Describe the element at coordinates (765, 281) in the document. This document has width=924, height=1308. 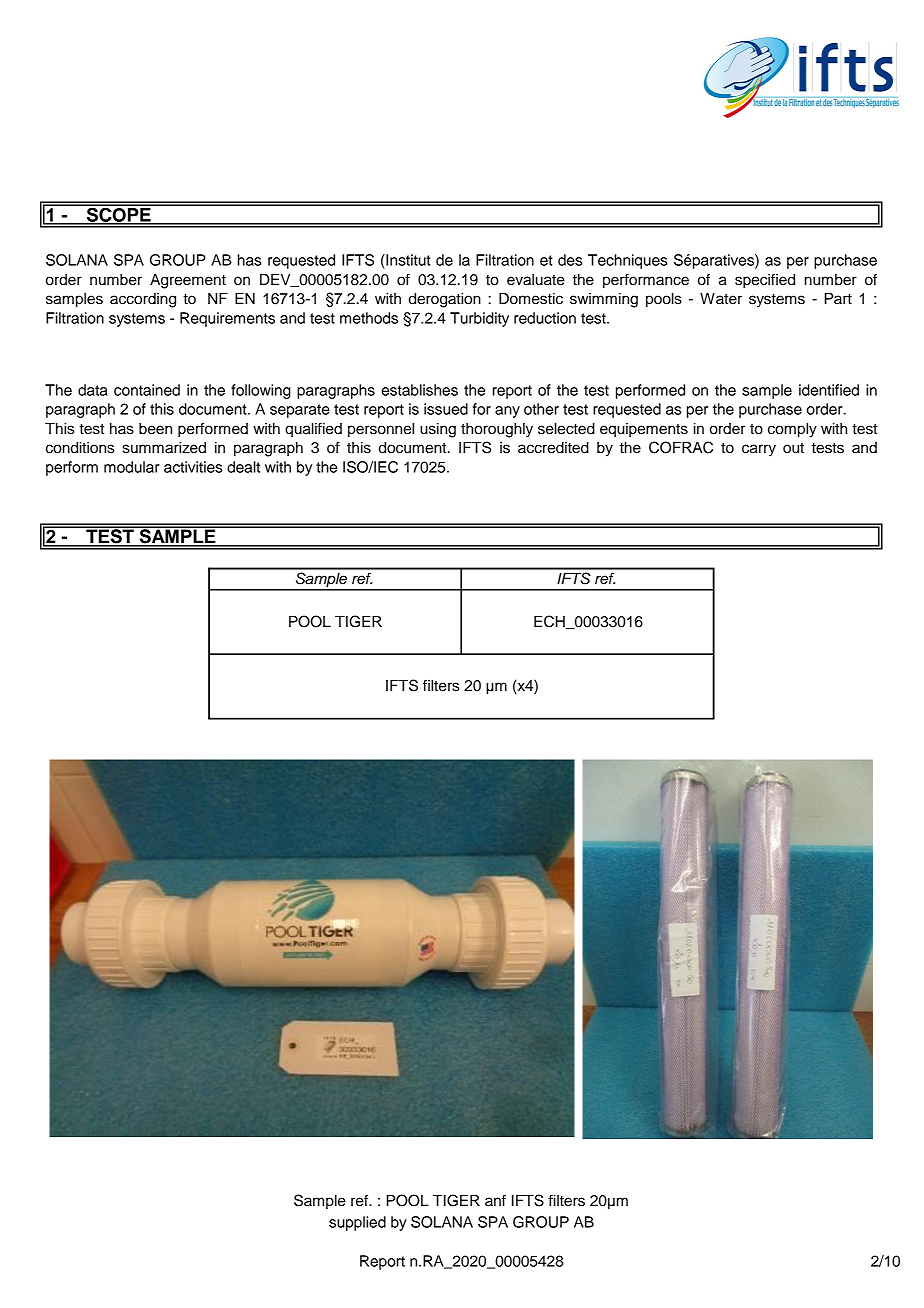
I see `specified` at that location.
